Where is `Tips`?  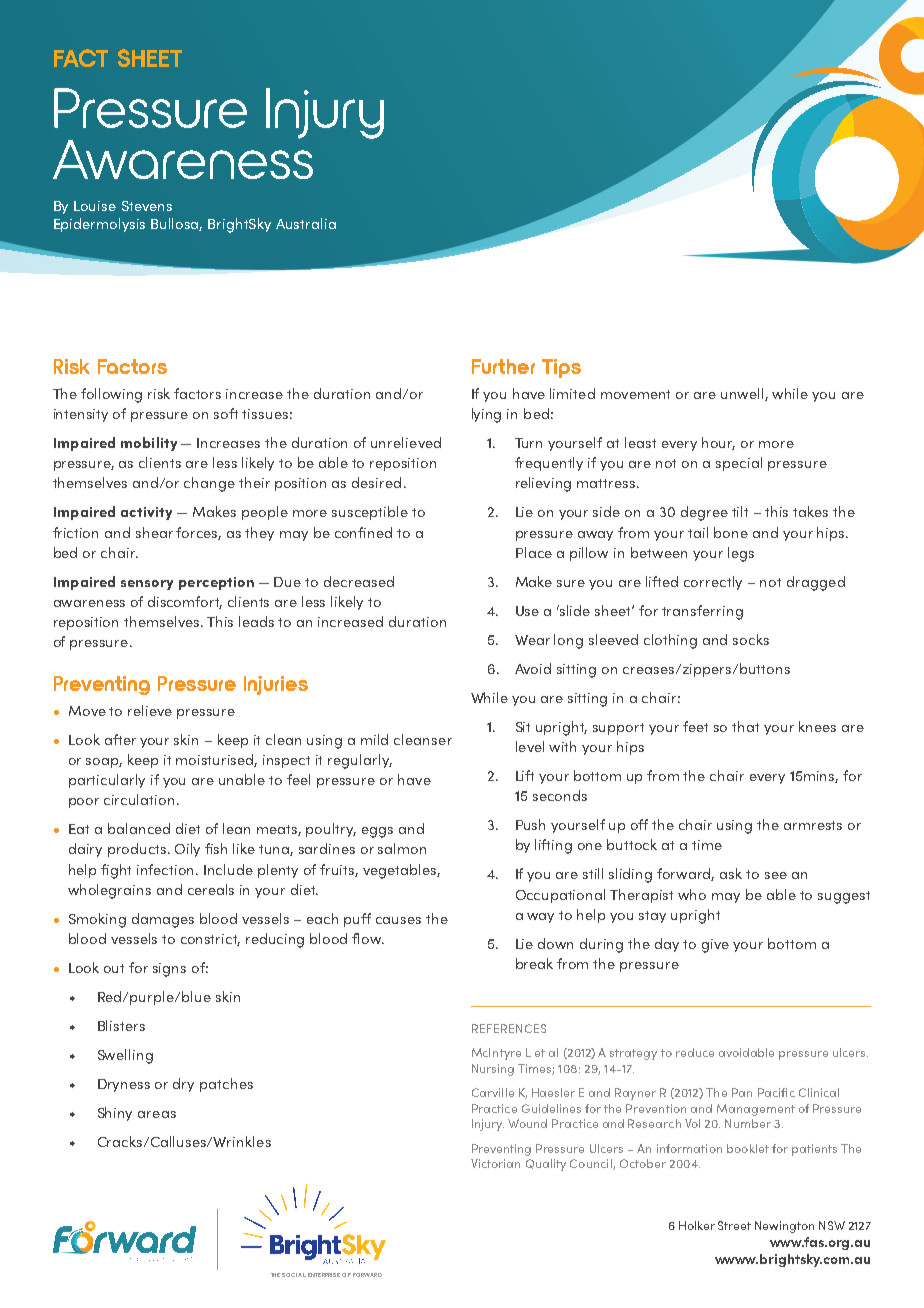 Tips is located at coordinates (561, 368).
